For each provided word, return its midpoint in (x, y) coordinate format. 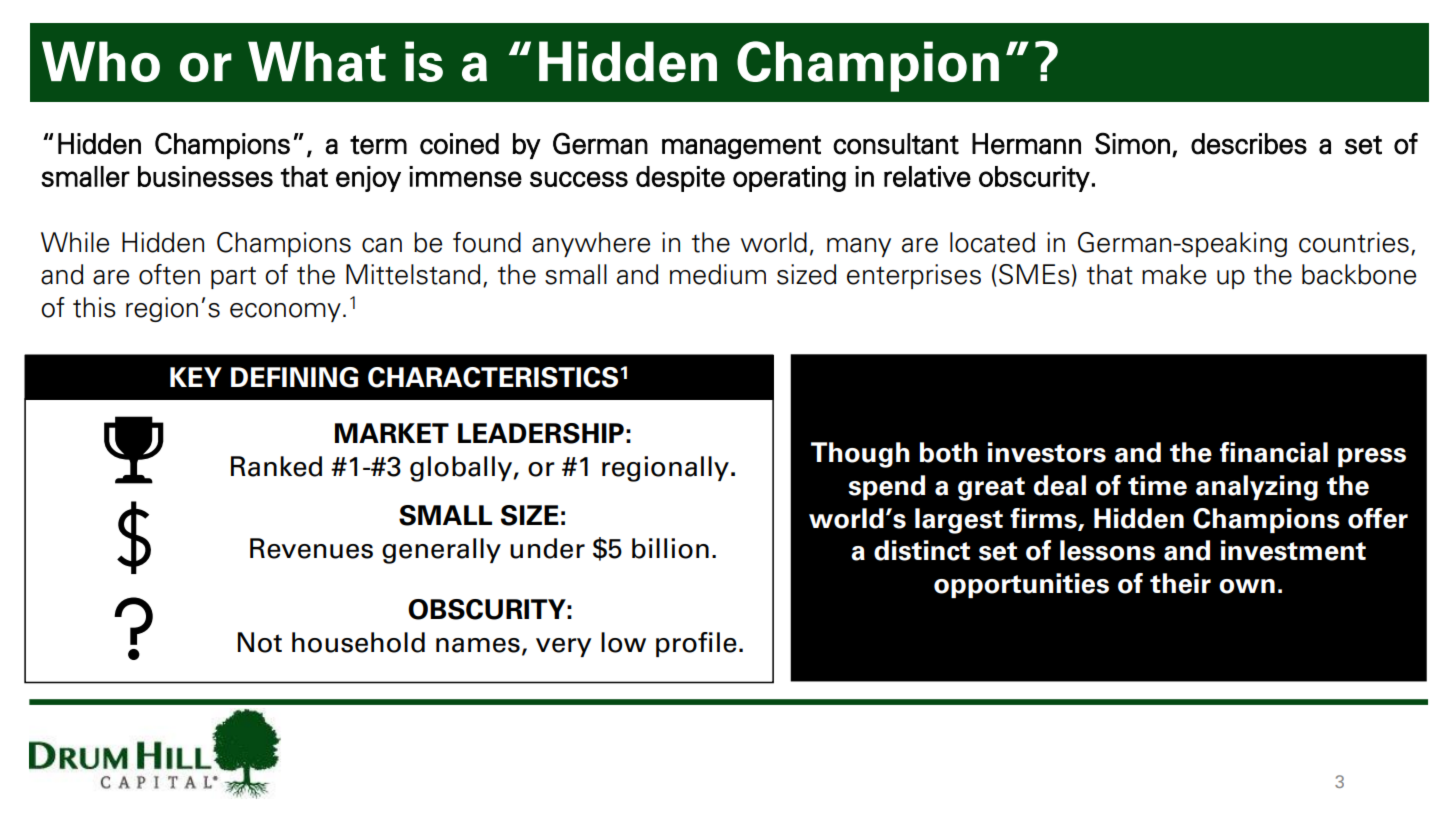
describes (1249, 144)
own (1247, 586)
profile (696, 644)
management (741, 147)
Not (260, 642)
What (317, 61)
